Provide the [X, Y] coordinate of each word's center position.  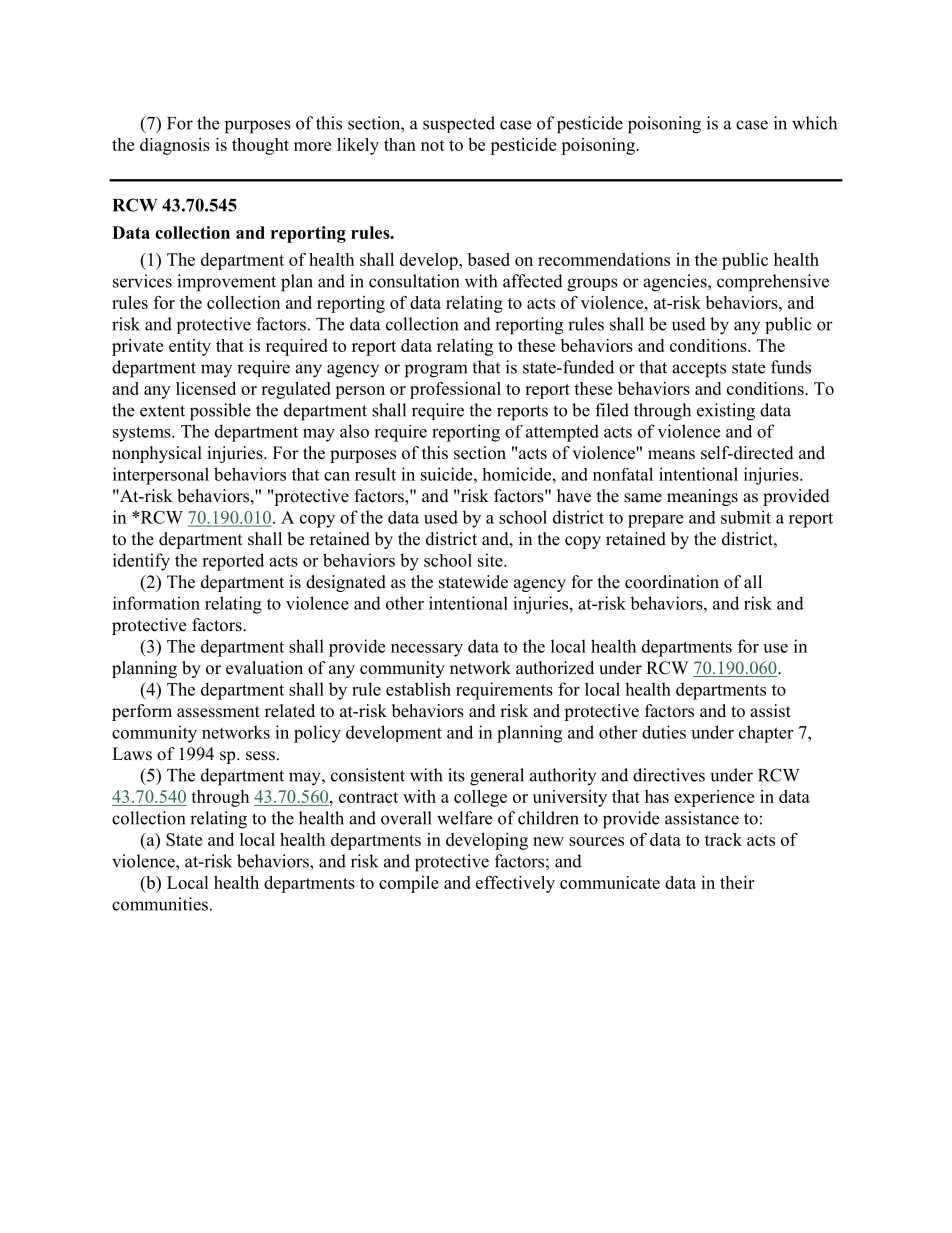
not [433, 145]
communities [160, 904]
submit [746, 517]
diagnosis [175, 146]
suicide [448, 474]
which [814, 123]
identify [141, 562]
